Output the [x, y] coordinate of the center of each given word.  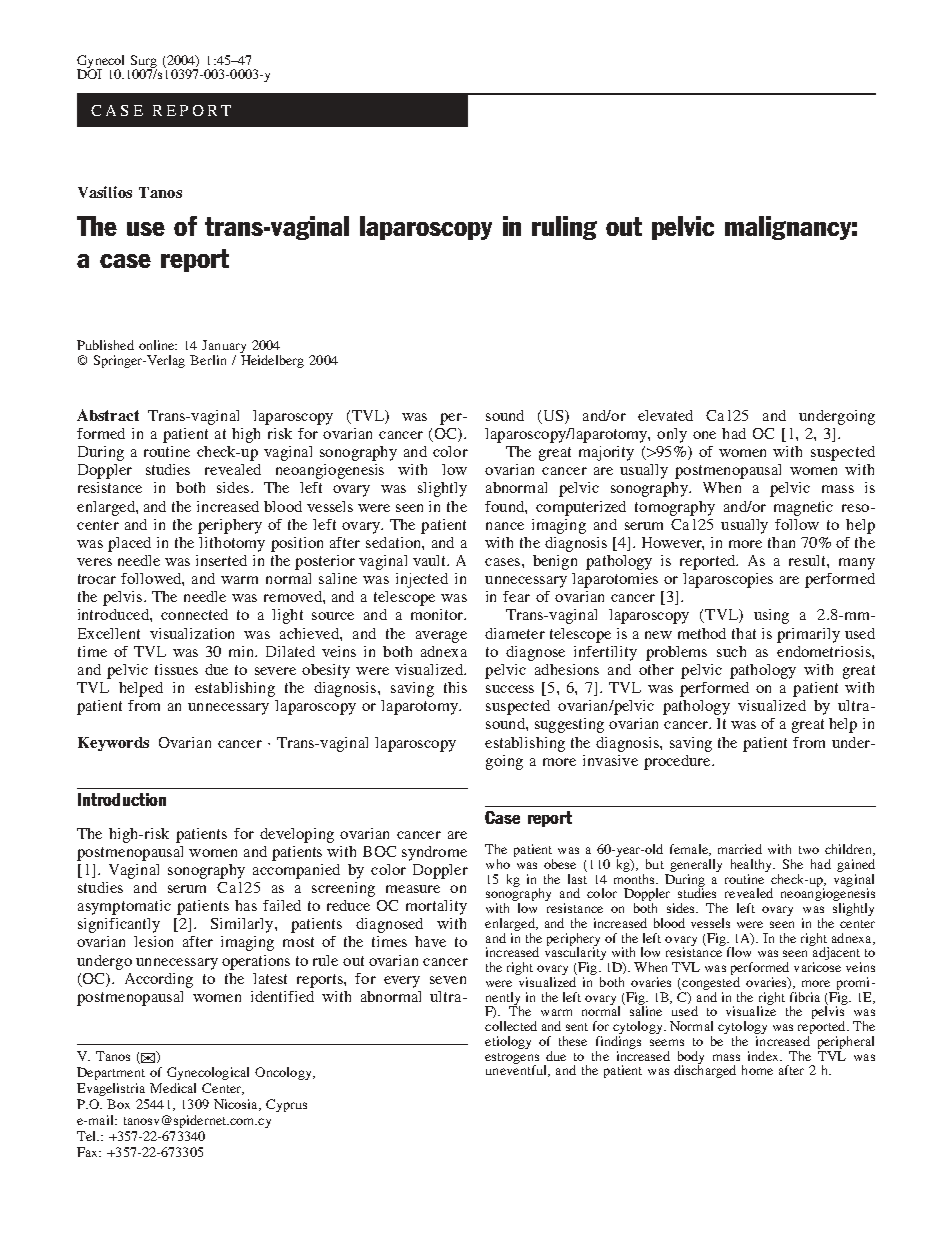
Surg [144, 63]
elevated [665, 415]
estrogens [512, 1059]
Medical [173, 1088]
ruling [564, 228]
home [757, 1070]
